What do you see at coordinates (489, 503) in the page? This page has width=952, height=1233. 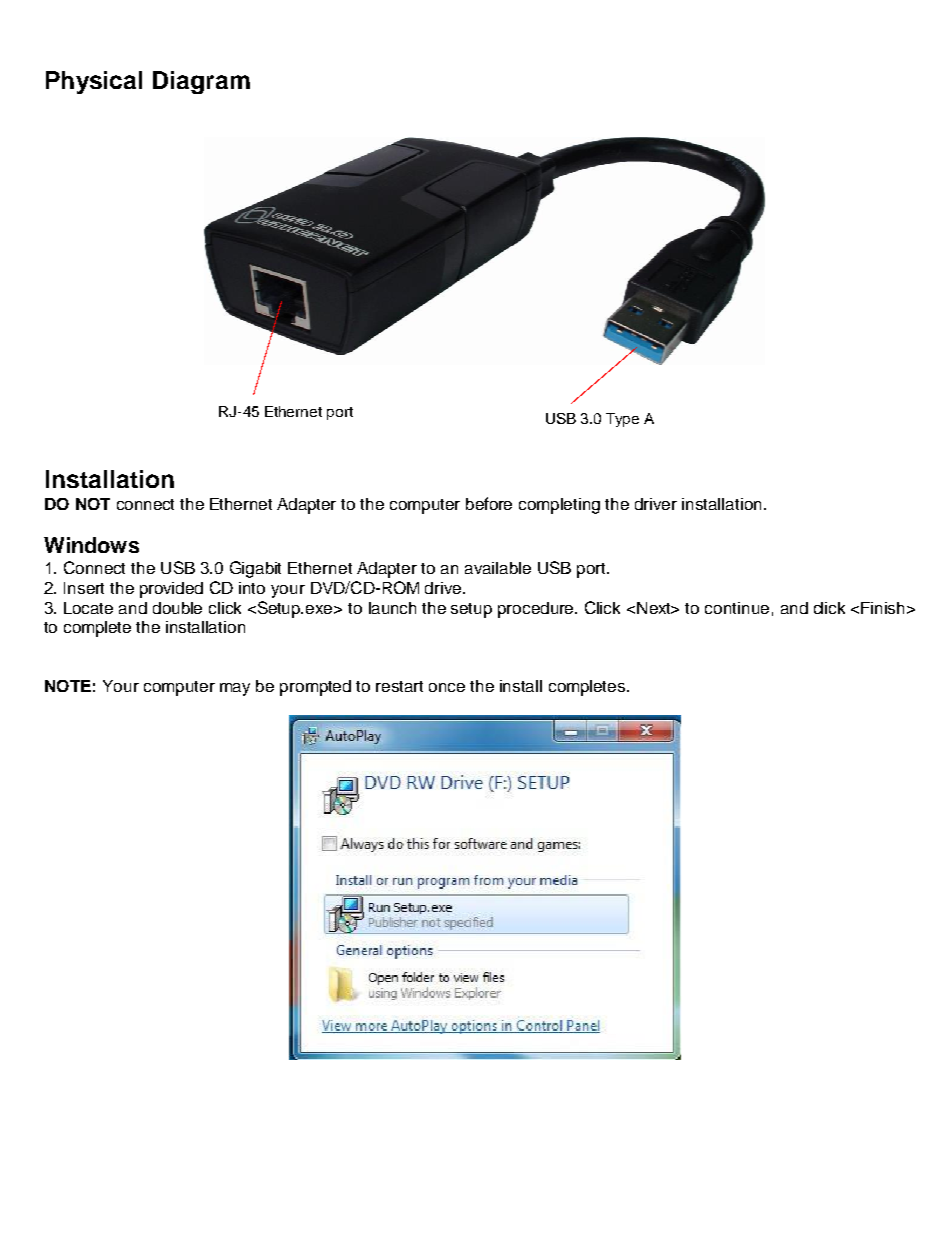 I see `before` at bounding box center [489, 503].
